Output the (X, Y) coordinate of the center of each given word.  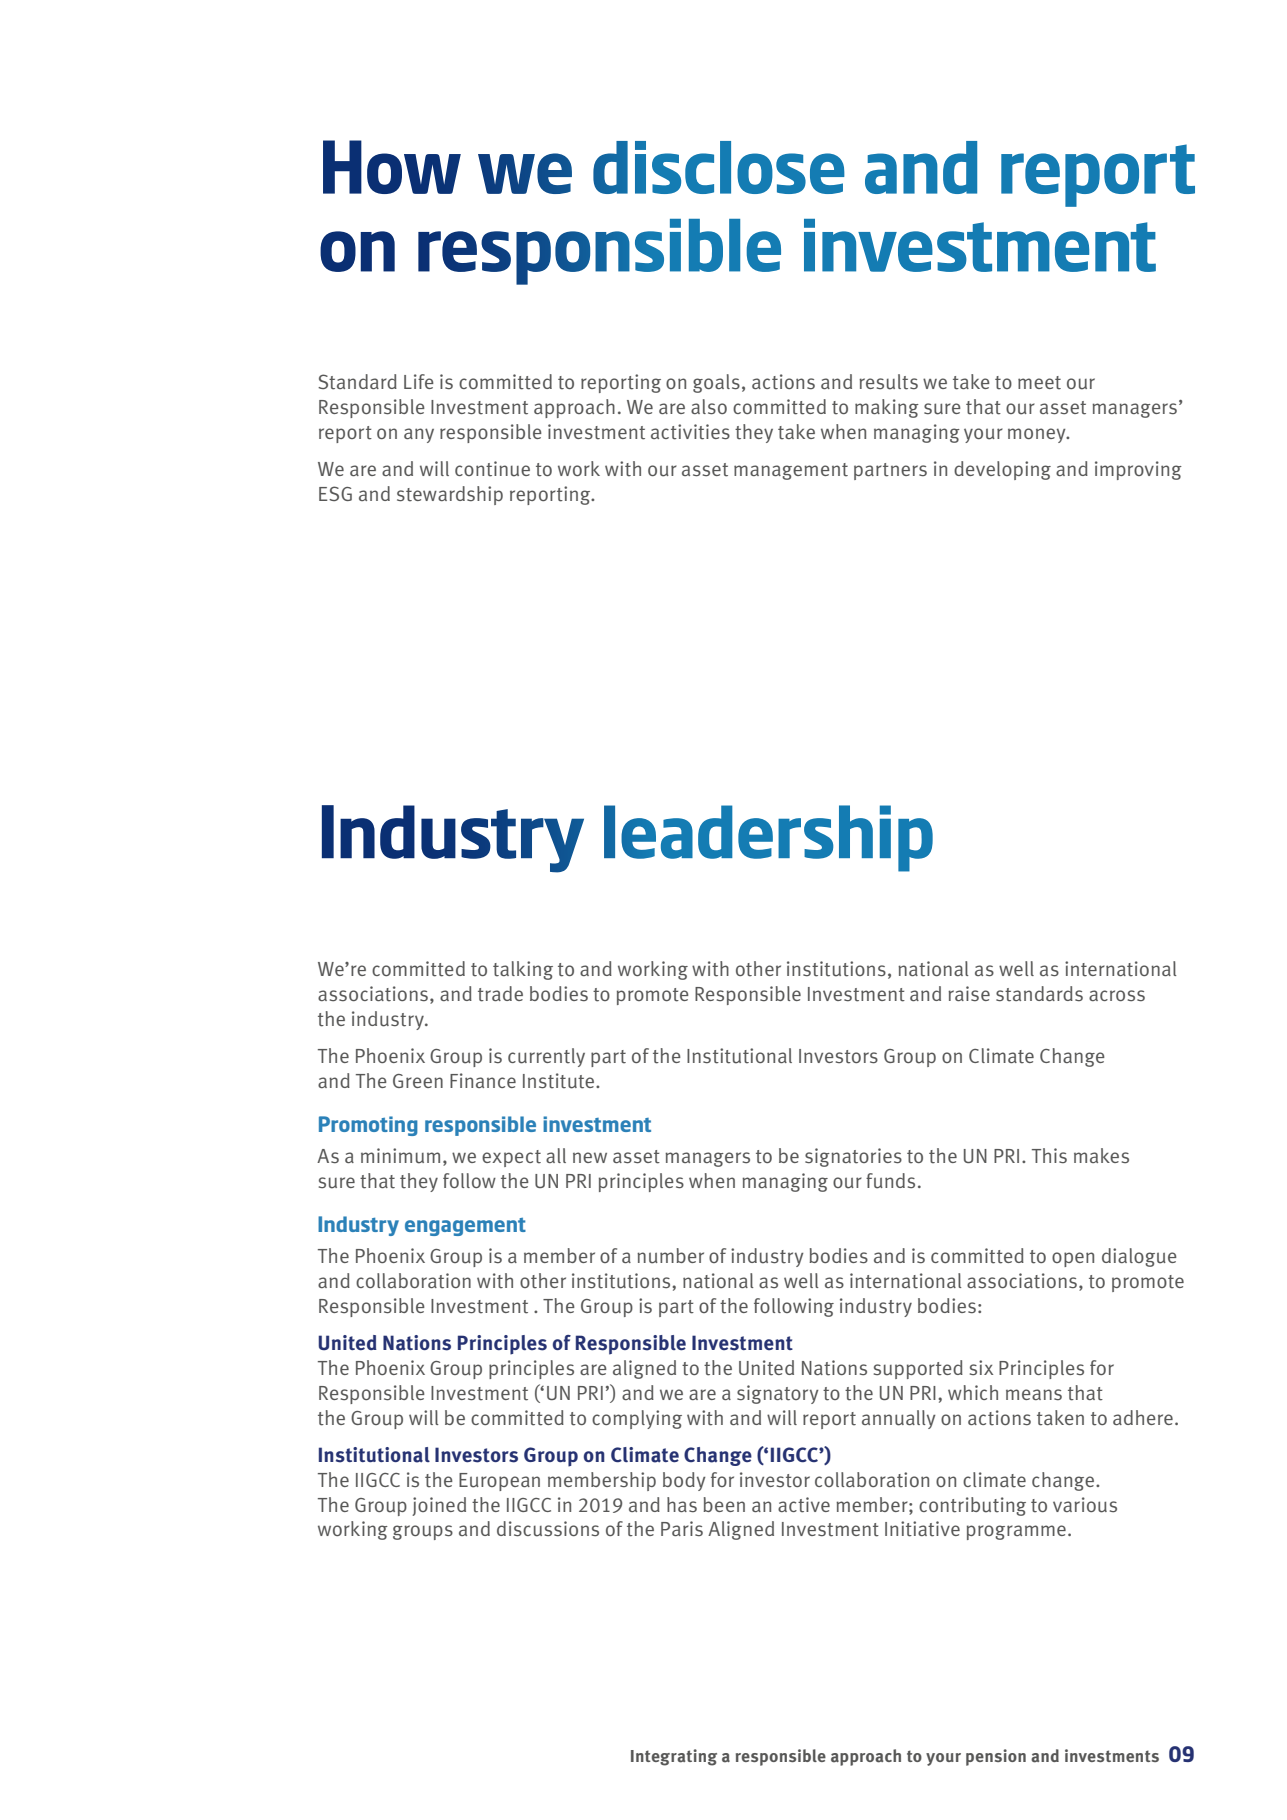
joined (439, 1506)
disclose (719, 167)
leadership (768, 838)
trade (500, 994)
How (392, 167)
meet (1039, 383)
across (1117, 995)
